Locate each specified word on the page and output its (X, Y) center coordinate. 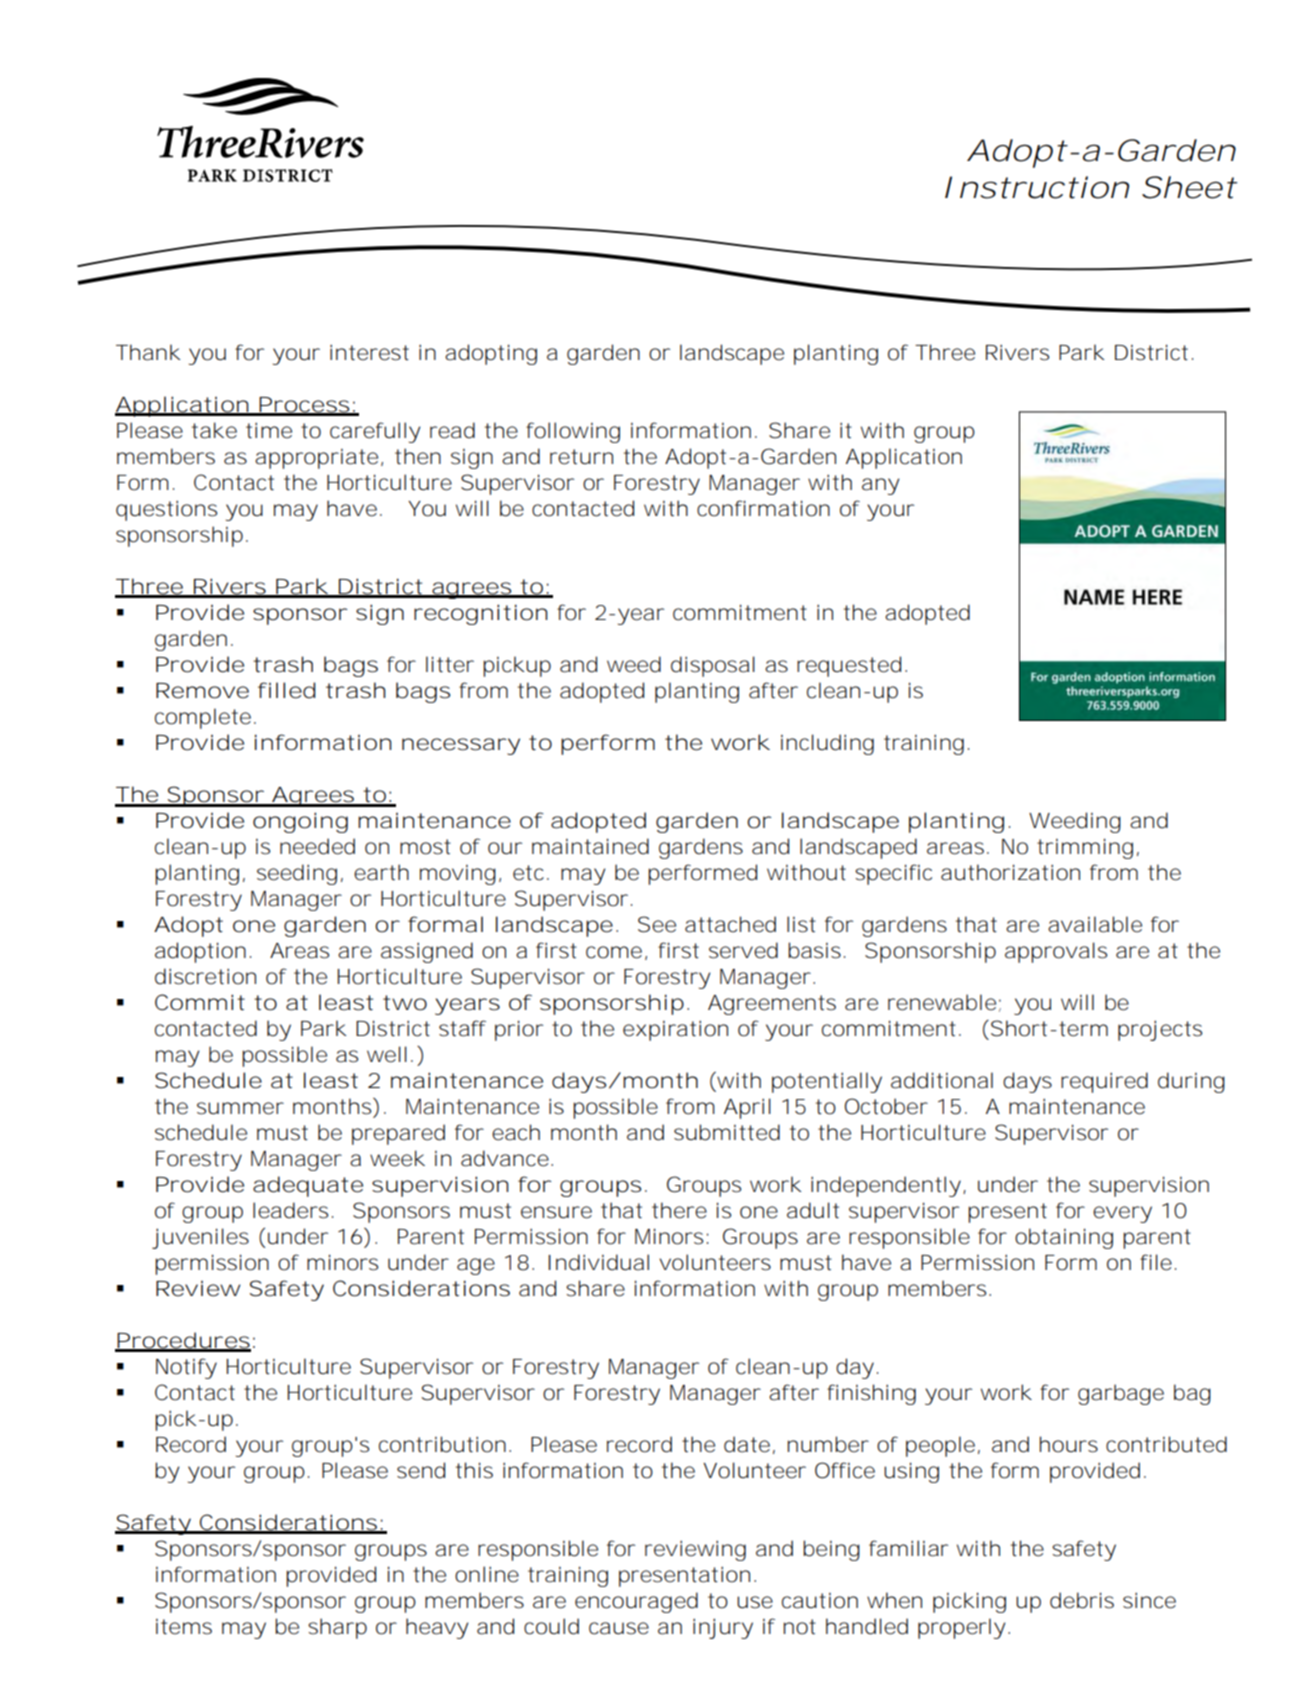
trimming (1085, 848)
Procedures (183, 1341)
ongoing (300, 822)
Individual (598, 1262)
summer (240, 1108)
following (573, 432)
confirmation (763, 508)
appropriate (316, 459)
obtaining (1064, 1238)
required (1104, 1082)
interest (369, 352)
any (881, 486)
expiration (675, 1030)
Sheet (1189, 187)
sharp (337, 1628)
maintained (590, 846)
